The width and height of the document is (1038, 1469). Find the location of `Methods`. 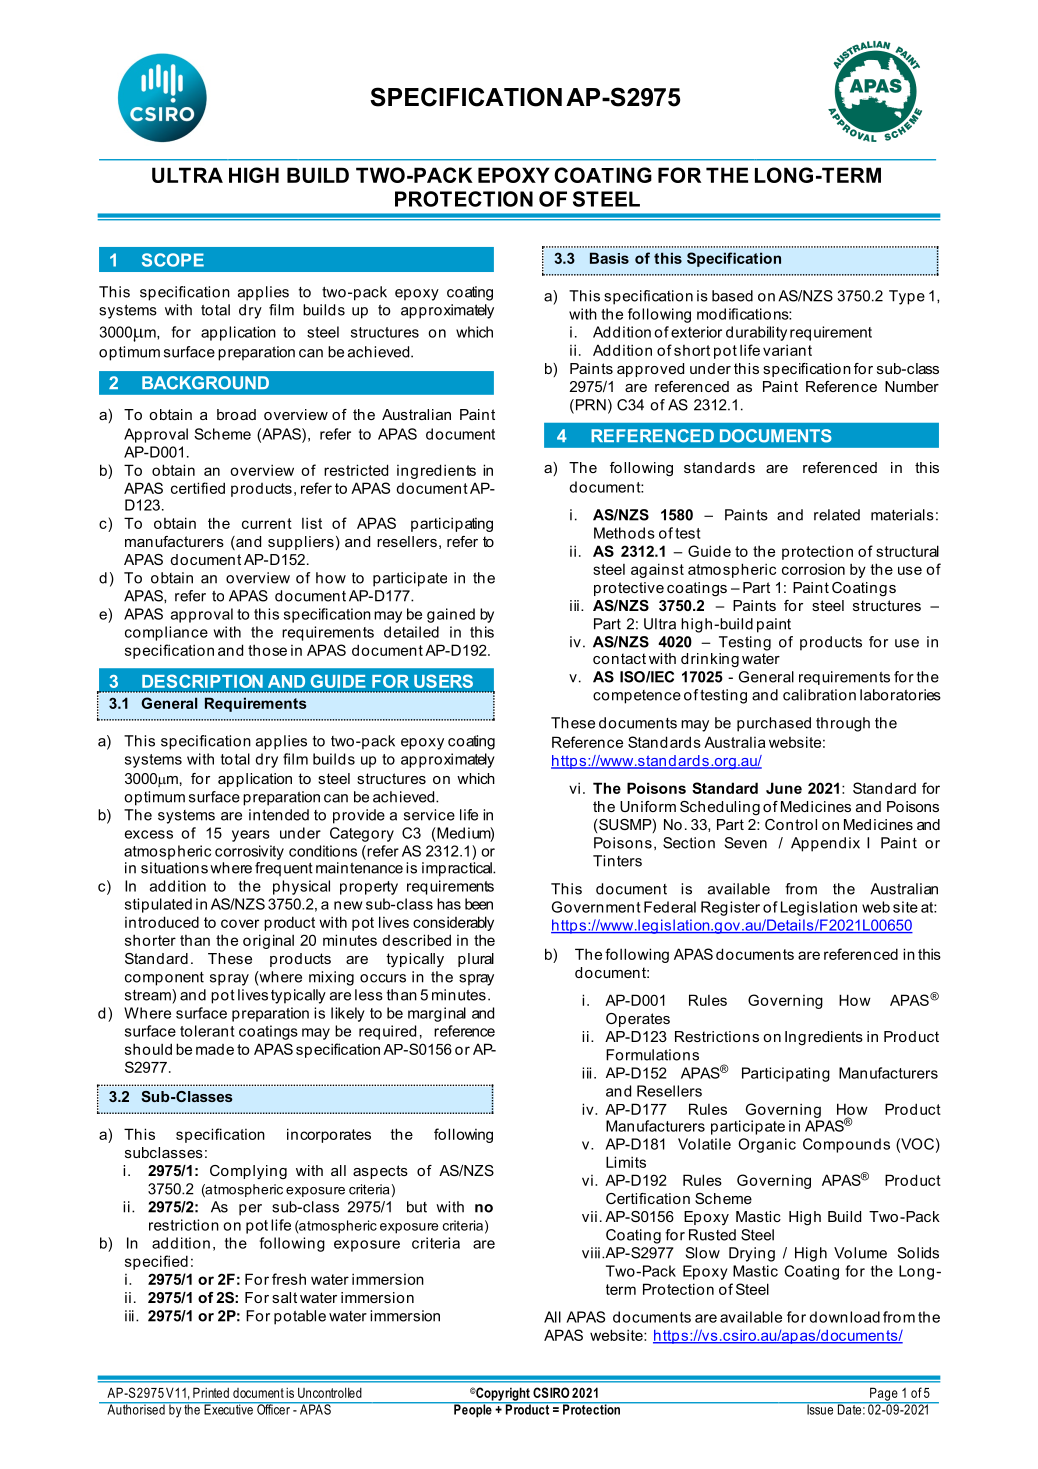

Methods is located at coordinates (624, 533).
